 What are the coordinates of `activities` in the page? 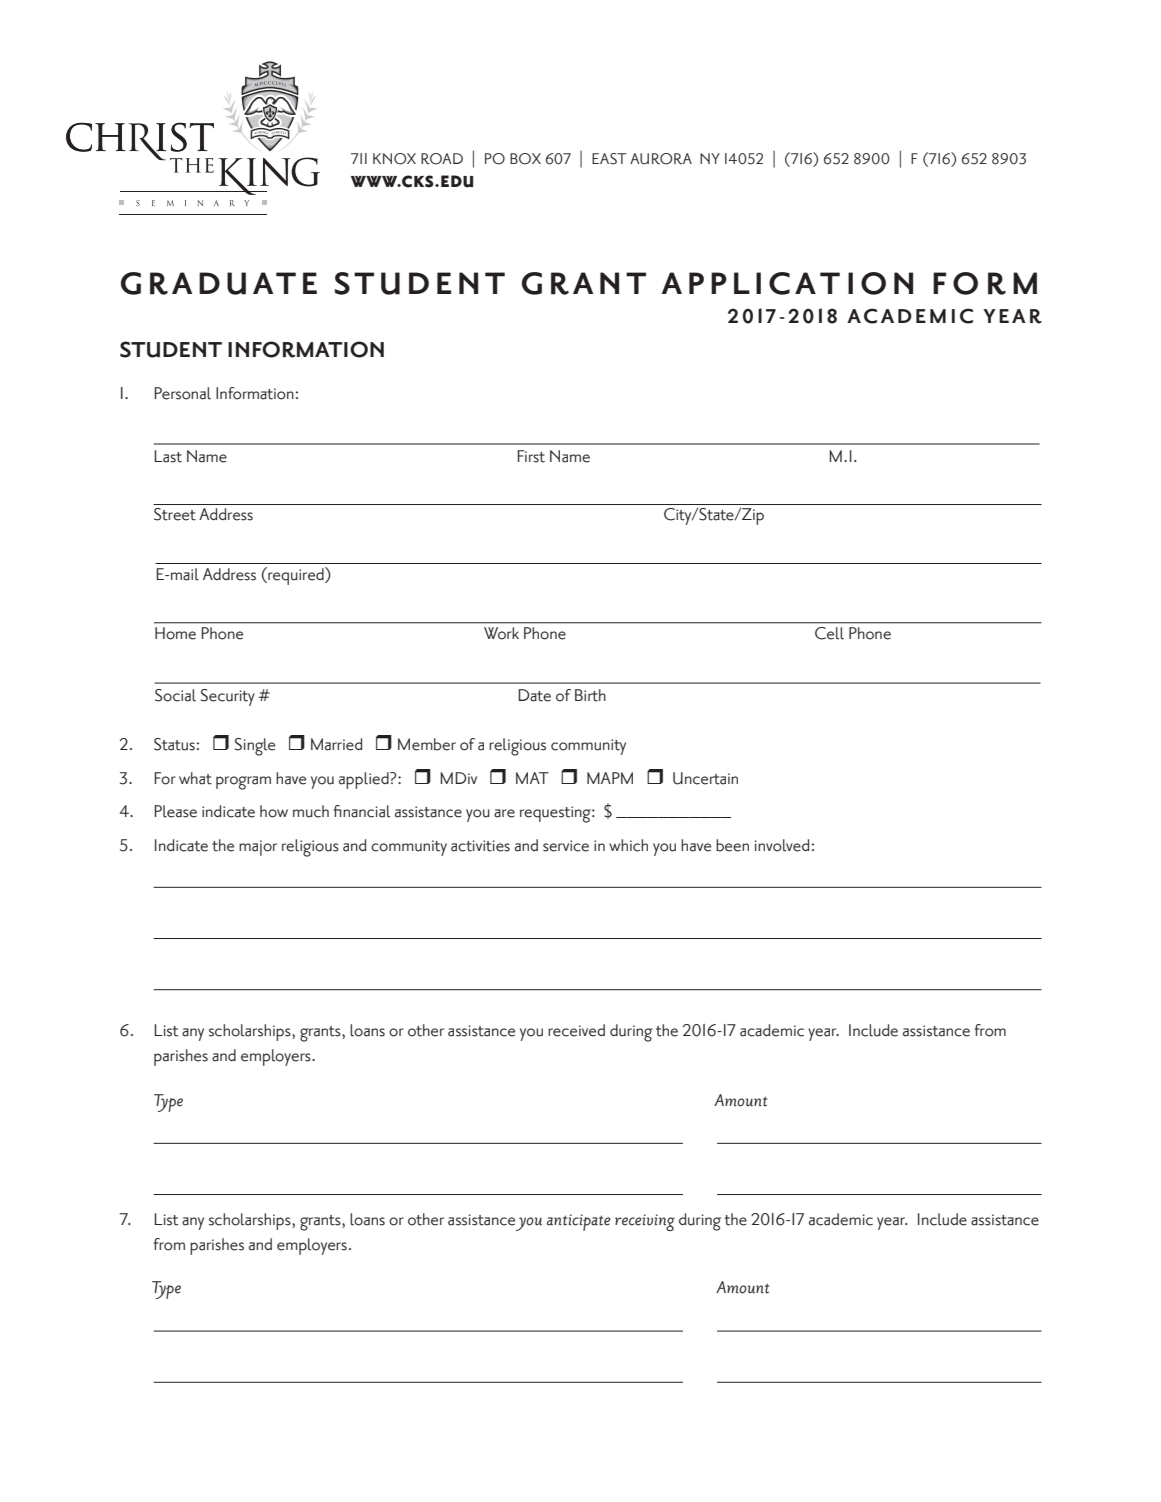 It's located at (480, 846).
